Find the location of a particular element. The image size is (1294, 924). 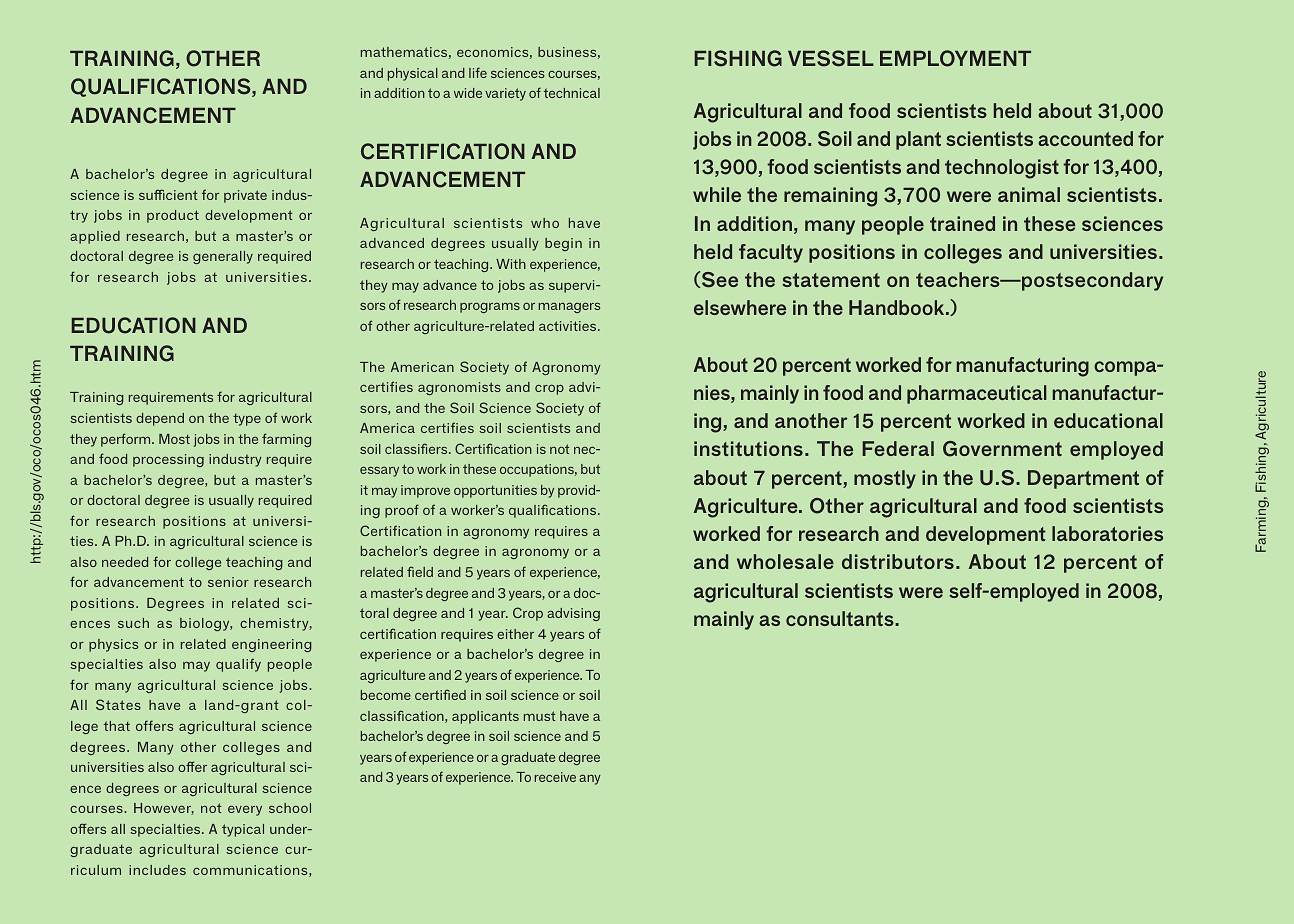

institutions is located at coordinates (748, 448).
